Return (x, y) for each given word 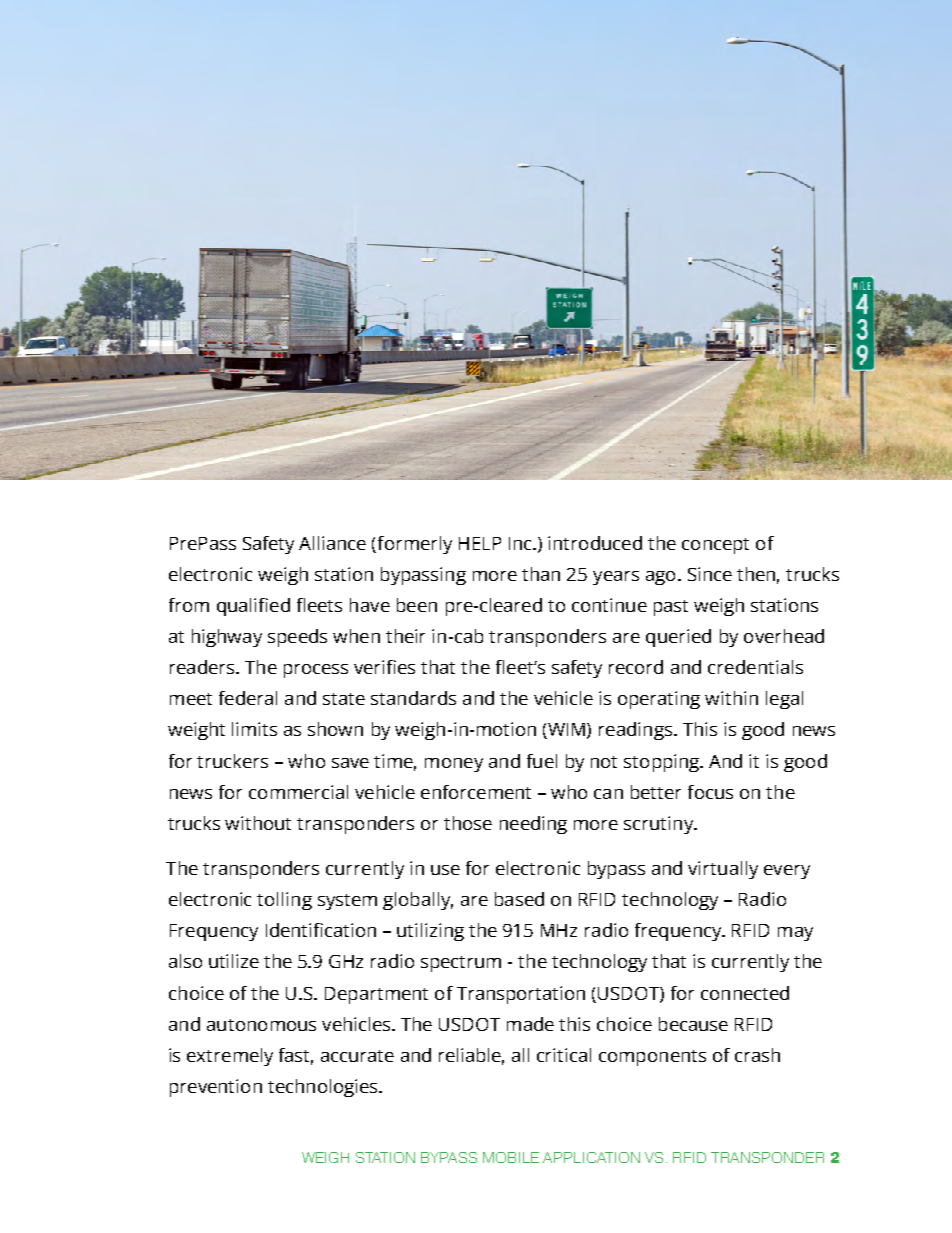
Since (710, 574)
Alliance (332, 543)
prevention (216, 1088)
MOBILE (511, 1157)
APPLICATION (591, 1157)
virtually (723, 870)
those (468, 823)
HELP (480, 543)
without (258, 823)
